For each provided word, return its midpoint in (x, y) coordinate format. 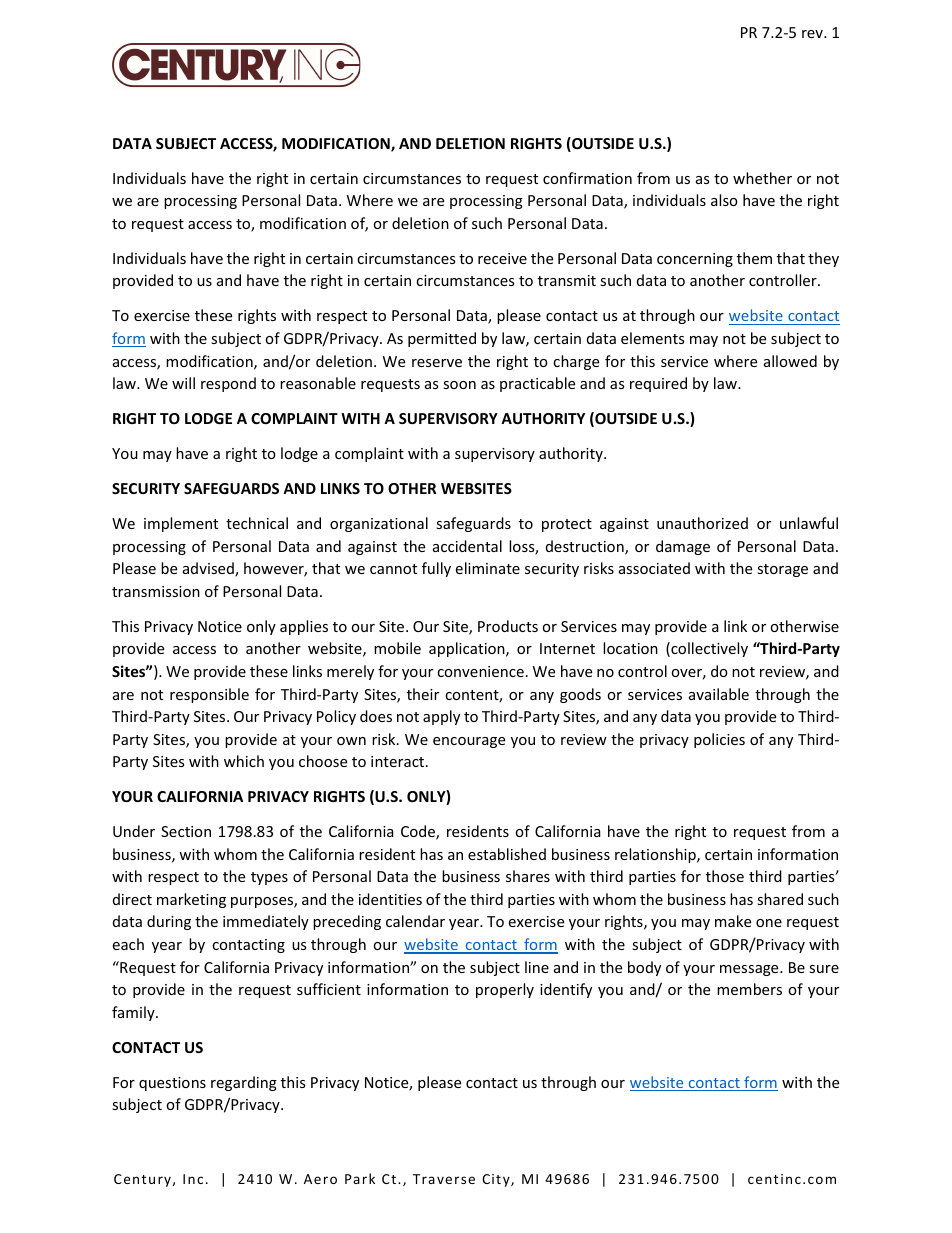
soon (459, 385)
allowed (790, 361)
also (724, 200)
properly (505, 990)
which (244, 761)
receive (502, 258)
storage (782, 570)
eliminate (488, 568)
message (750, 970)
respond (228, 384)
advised (209, 569)
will (183, 383)
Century (142, 1180)
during (169, 922)
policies (719, 740)
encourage (469, 742)
